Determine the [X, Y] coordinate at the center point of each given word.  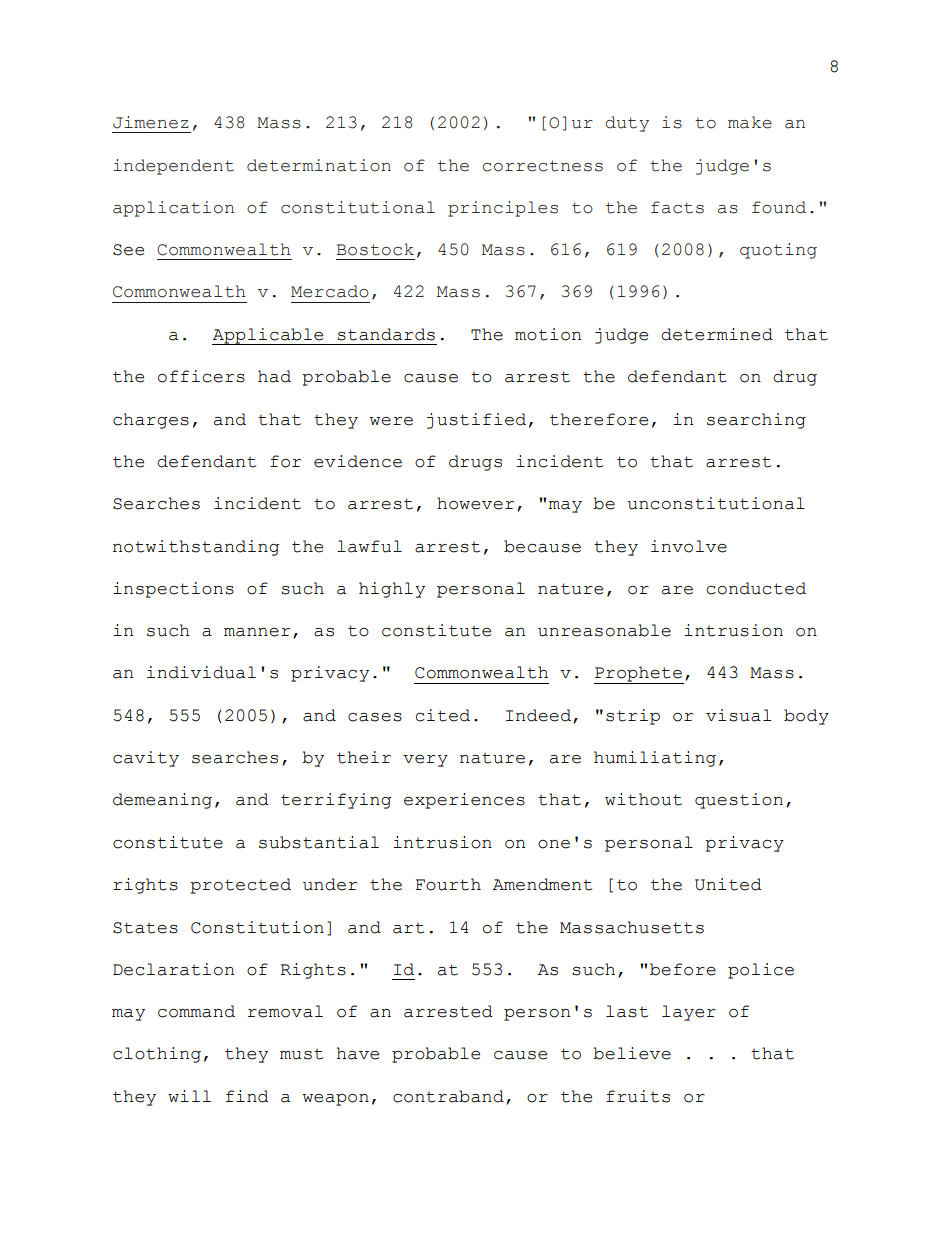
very [425, 761]
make [750, 122]
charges [151, 421]
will [189, 1096]
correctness [543, 166]
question [739, 801]
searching [756, 421]
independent [173, 167]
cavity [146, 759]
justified [476, 421]
